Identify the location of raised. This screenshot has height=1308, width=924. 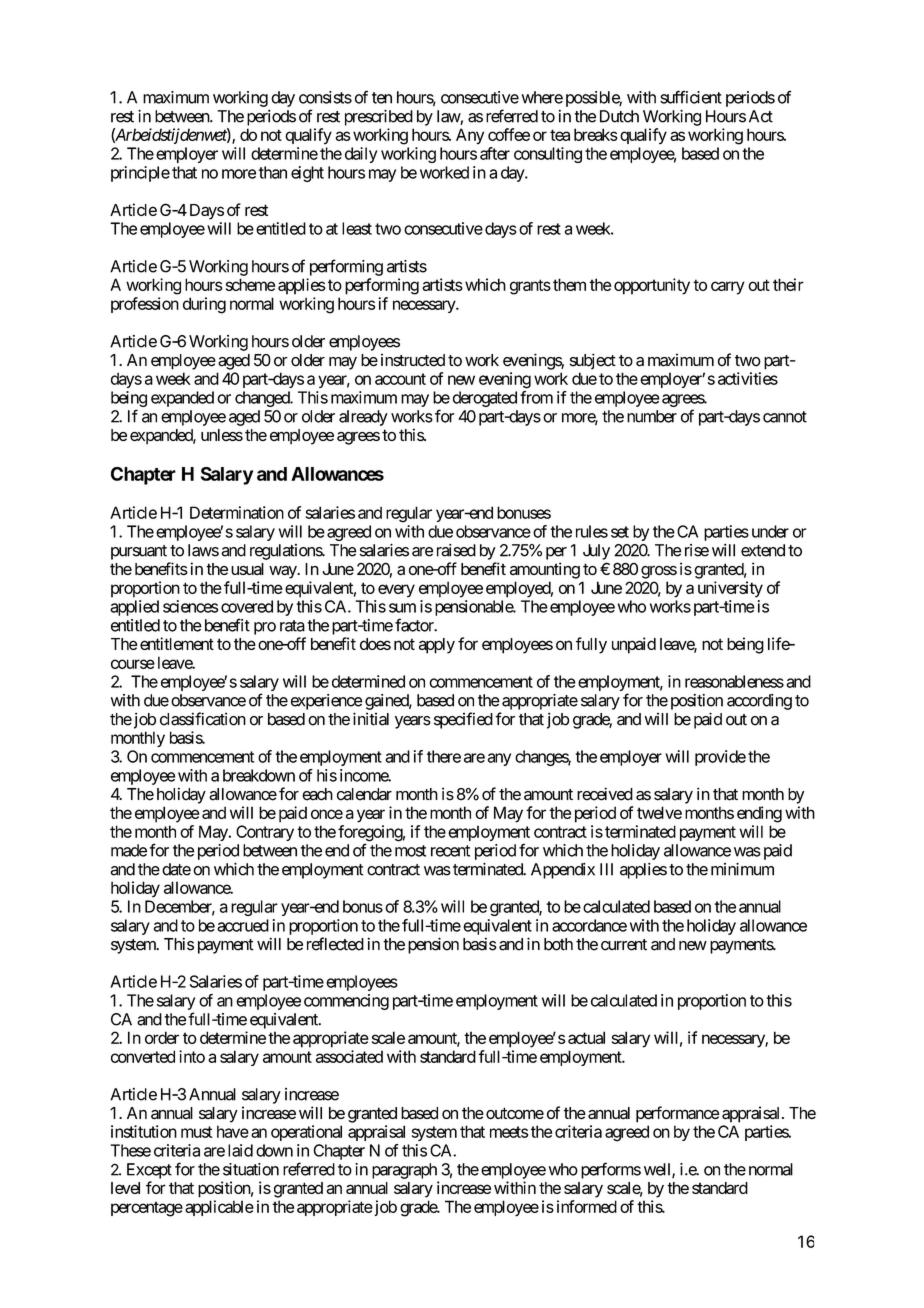
(456, 550).
